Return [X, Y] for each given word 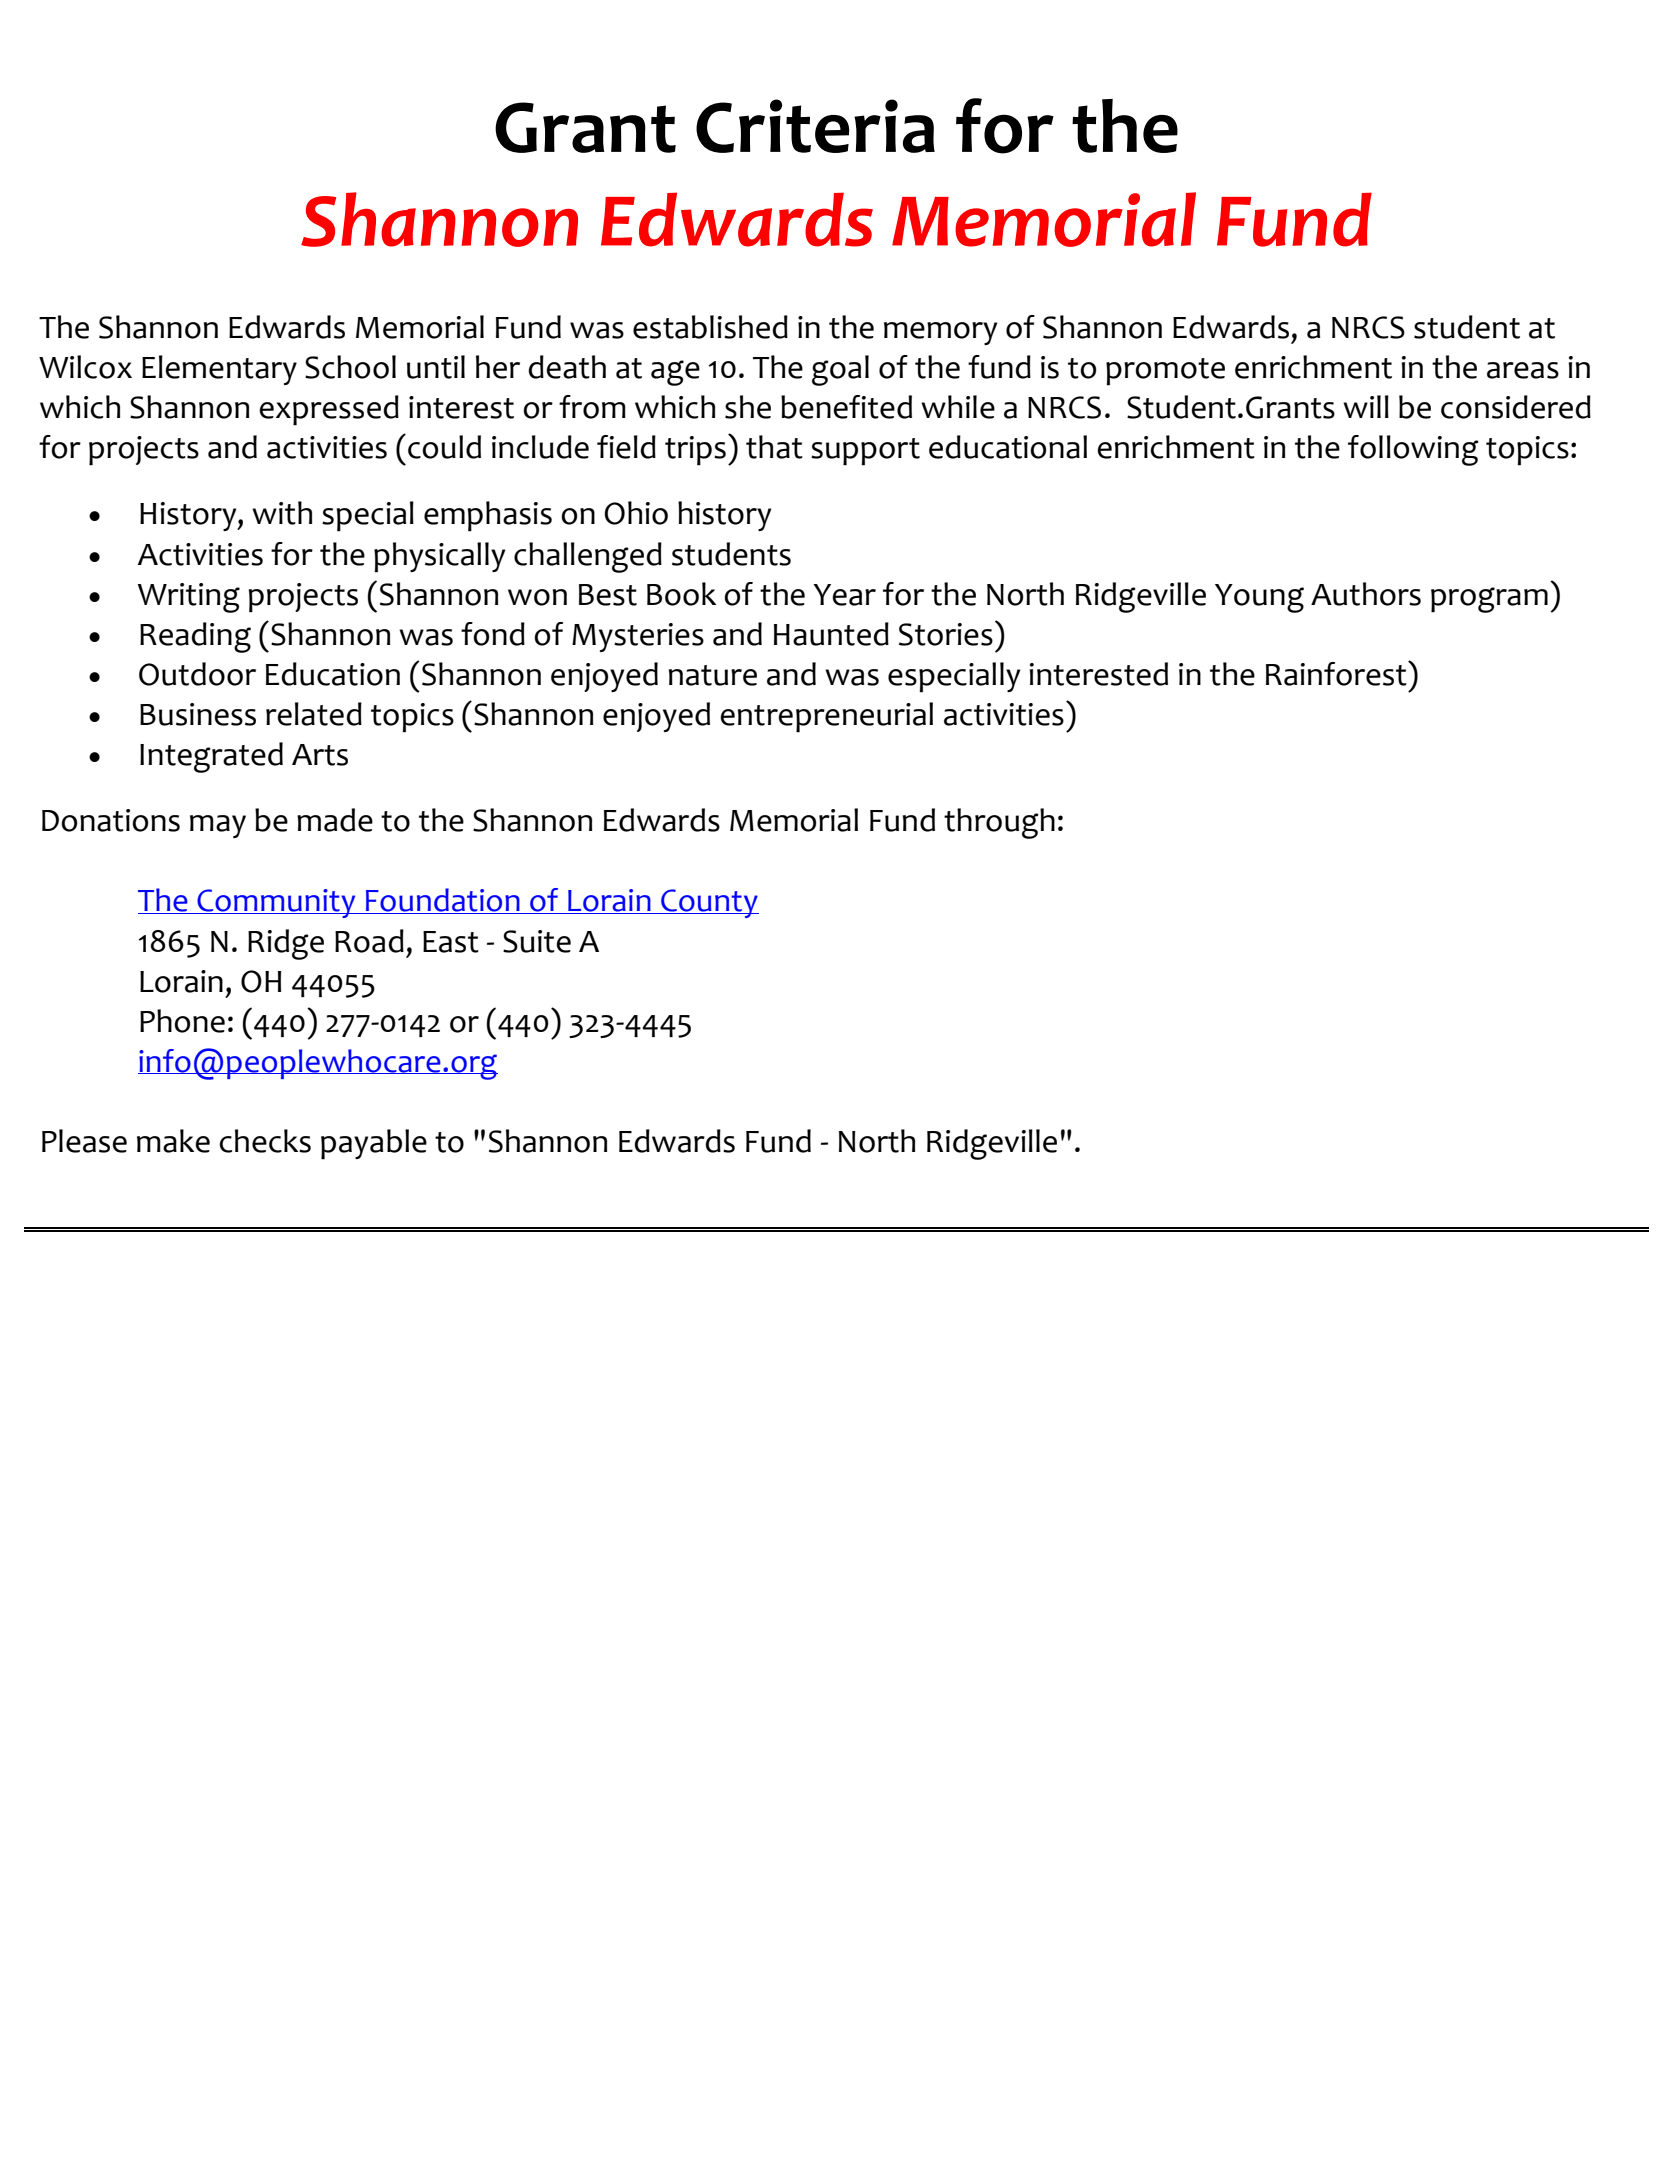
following [1413, 450]
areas [1523, 370]
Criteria [815, 126]
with [282, 513]
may [218, 826]
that [774, 447]
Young [1259, 598]
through [999, 823]
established [710, 327]
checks [265, 1141]
